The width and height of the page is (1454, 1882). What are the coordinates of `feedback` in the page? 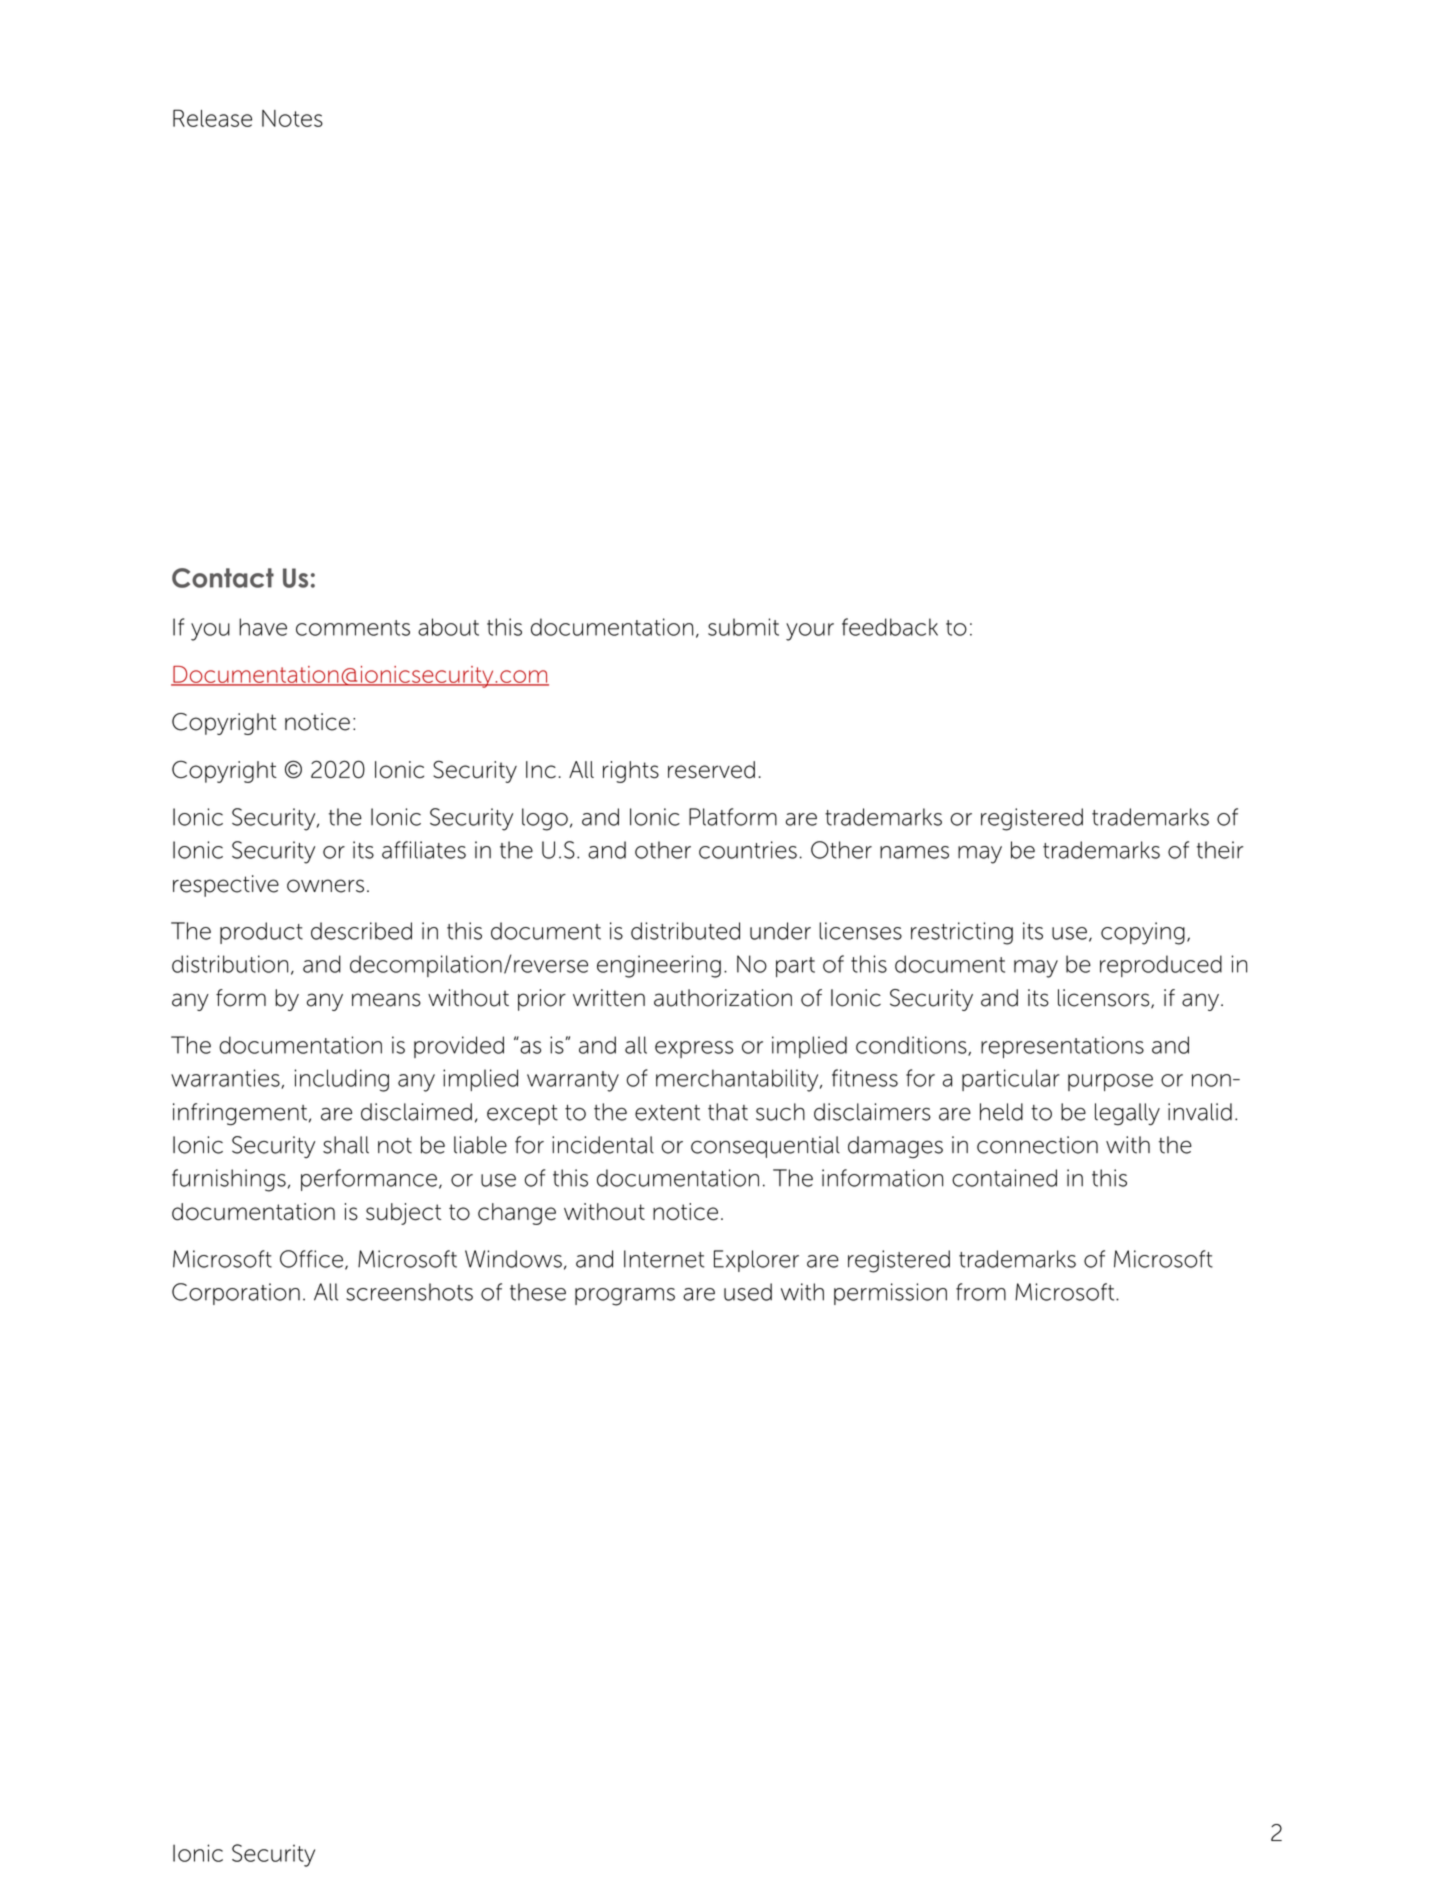 It's located at (890, 627).
